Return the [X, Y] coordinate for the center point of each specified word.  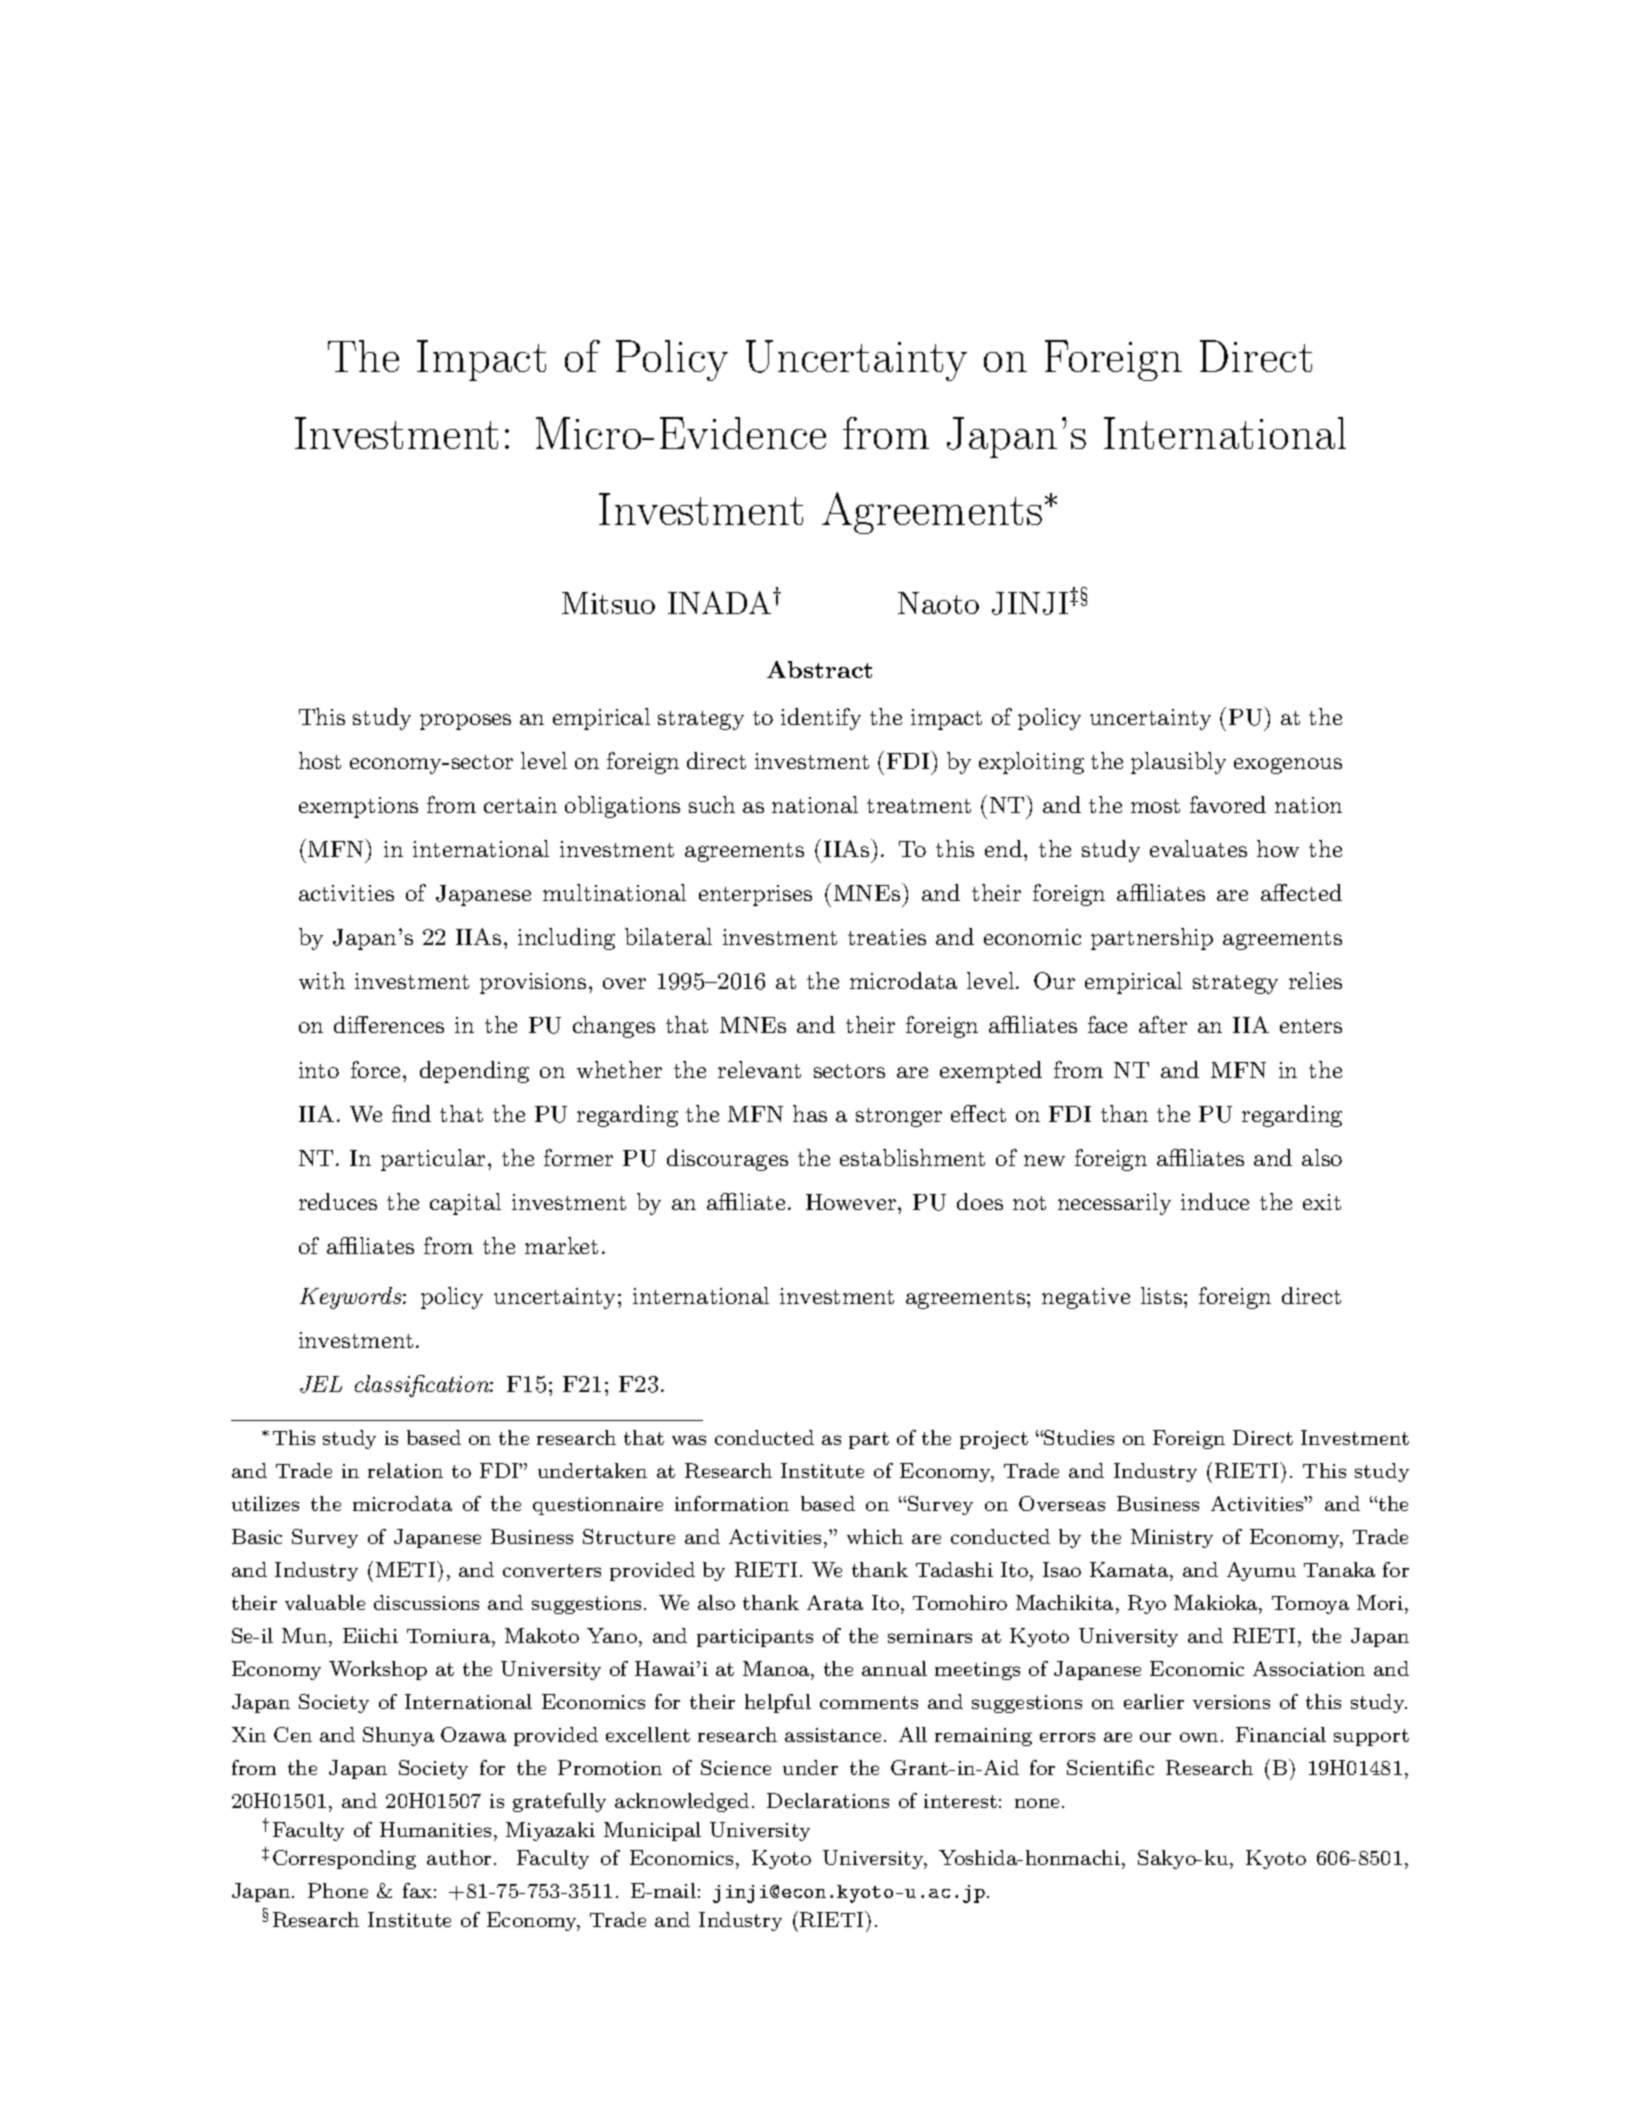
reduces [338, 1201]
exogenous [1288, 766]
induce [1215, 1201]
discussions [426, 1602]
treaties [887, 937]
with [322, 980]
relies [1315, 980]
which [875, 1536]
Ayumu [1261, 1571]
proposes [465, 722]
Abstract [819, 669]
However [851, 1202]
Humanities [435, 1829]
